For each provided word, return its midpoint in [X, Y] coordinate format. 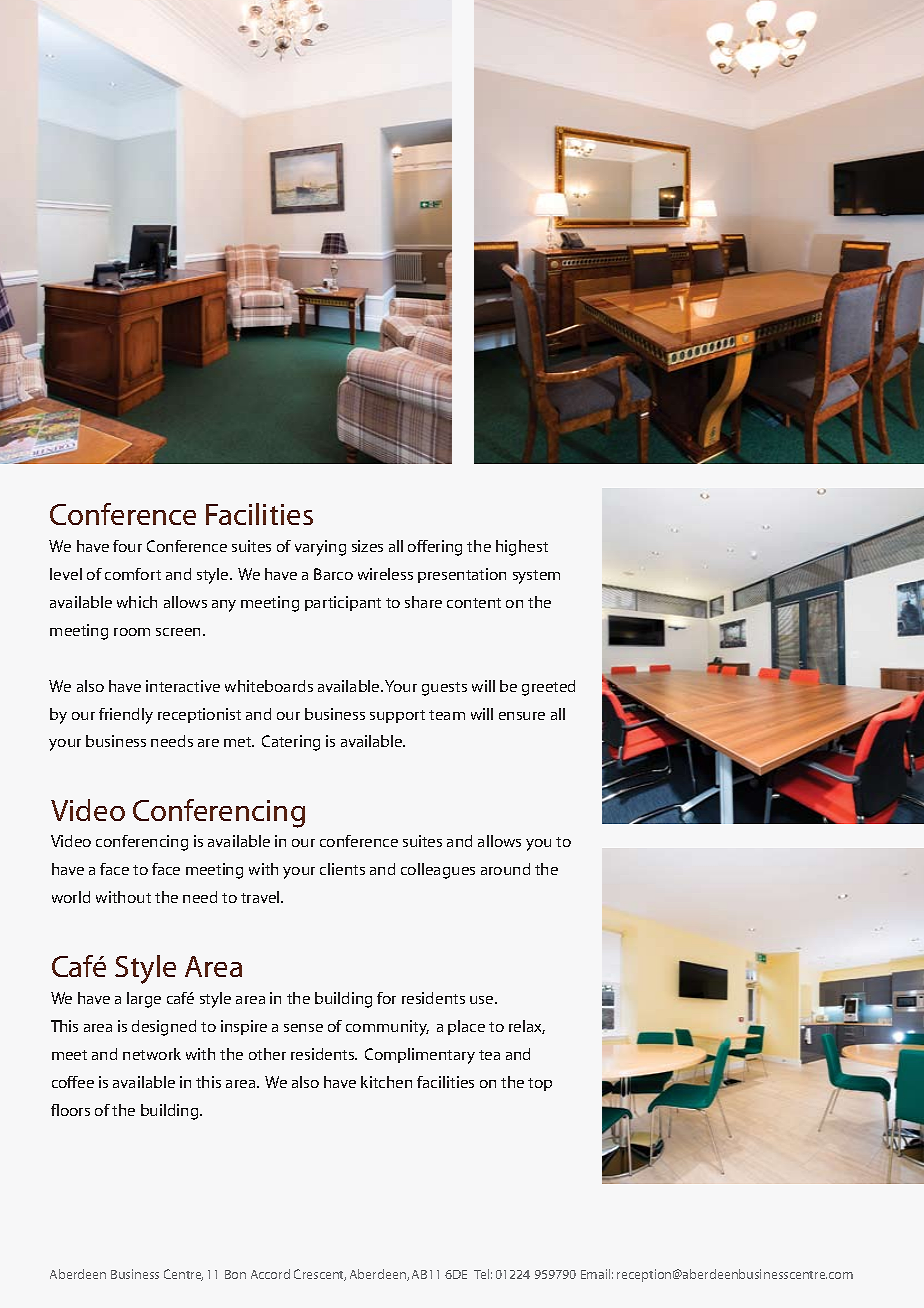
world [71, 897]
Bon [235, 1274]
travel [261, 897]
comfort [133, 574]
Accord [270, 1274]
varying [320, 548]
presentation [462, 575]
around [505, 869]
